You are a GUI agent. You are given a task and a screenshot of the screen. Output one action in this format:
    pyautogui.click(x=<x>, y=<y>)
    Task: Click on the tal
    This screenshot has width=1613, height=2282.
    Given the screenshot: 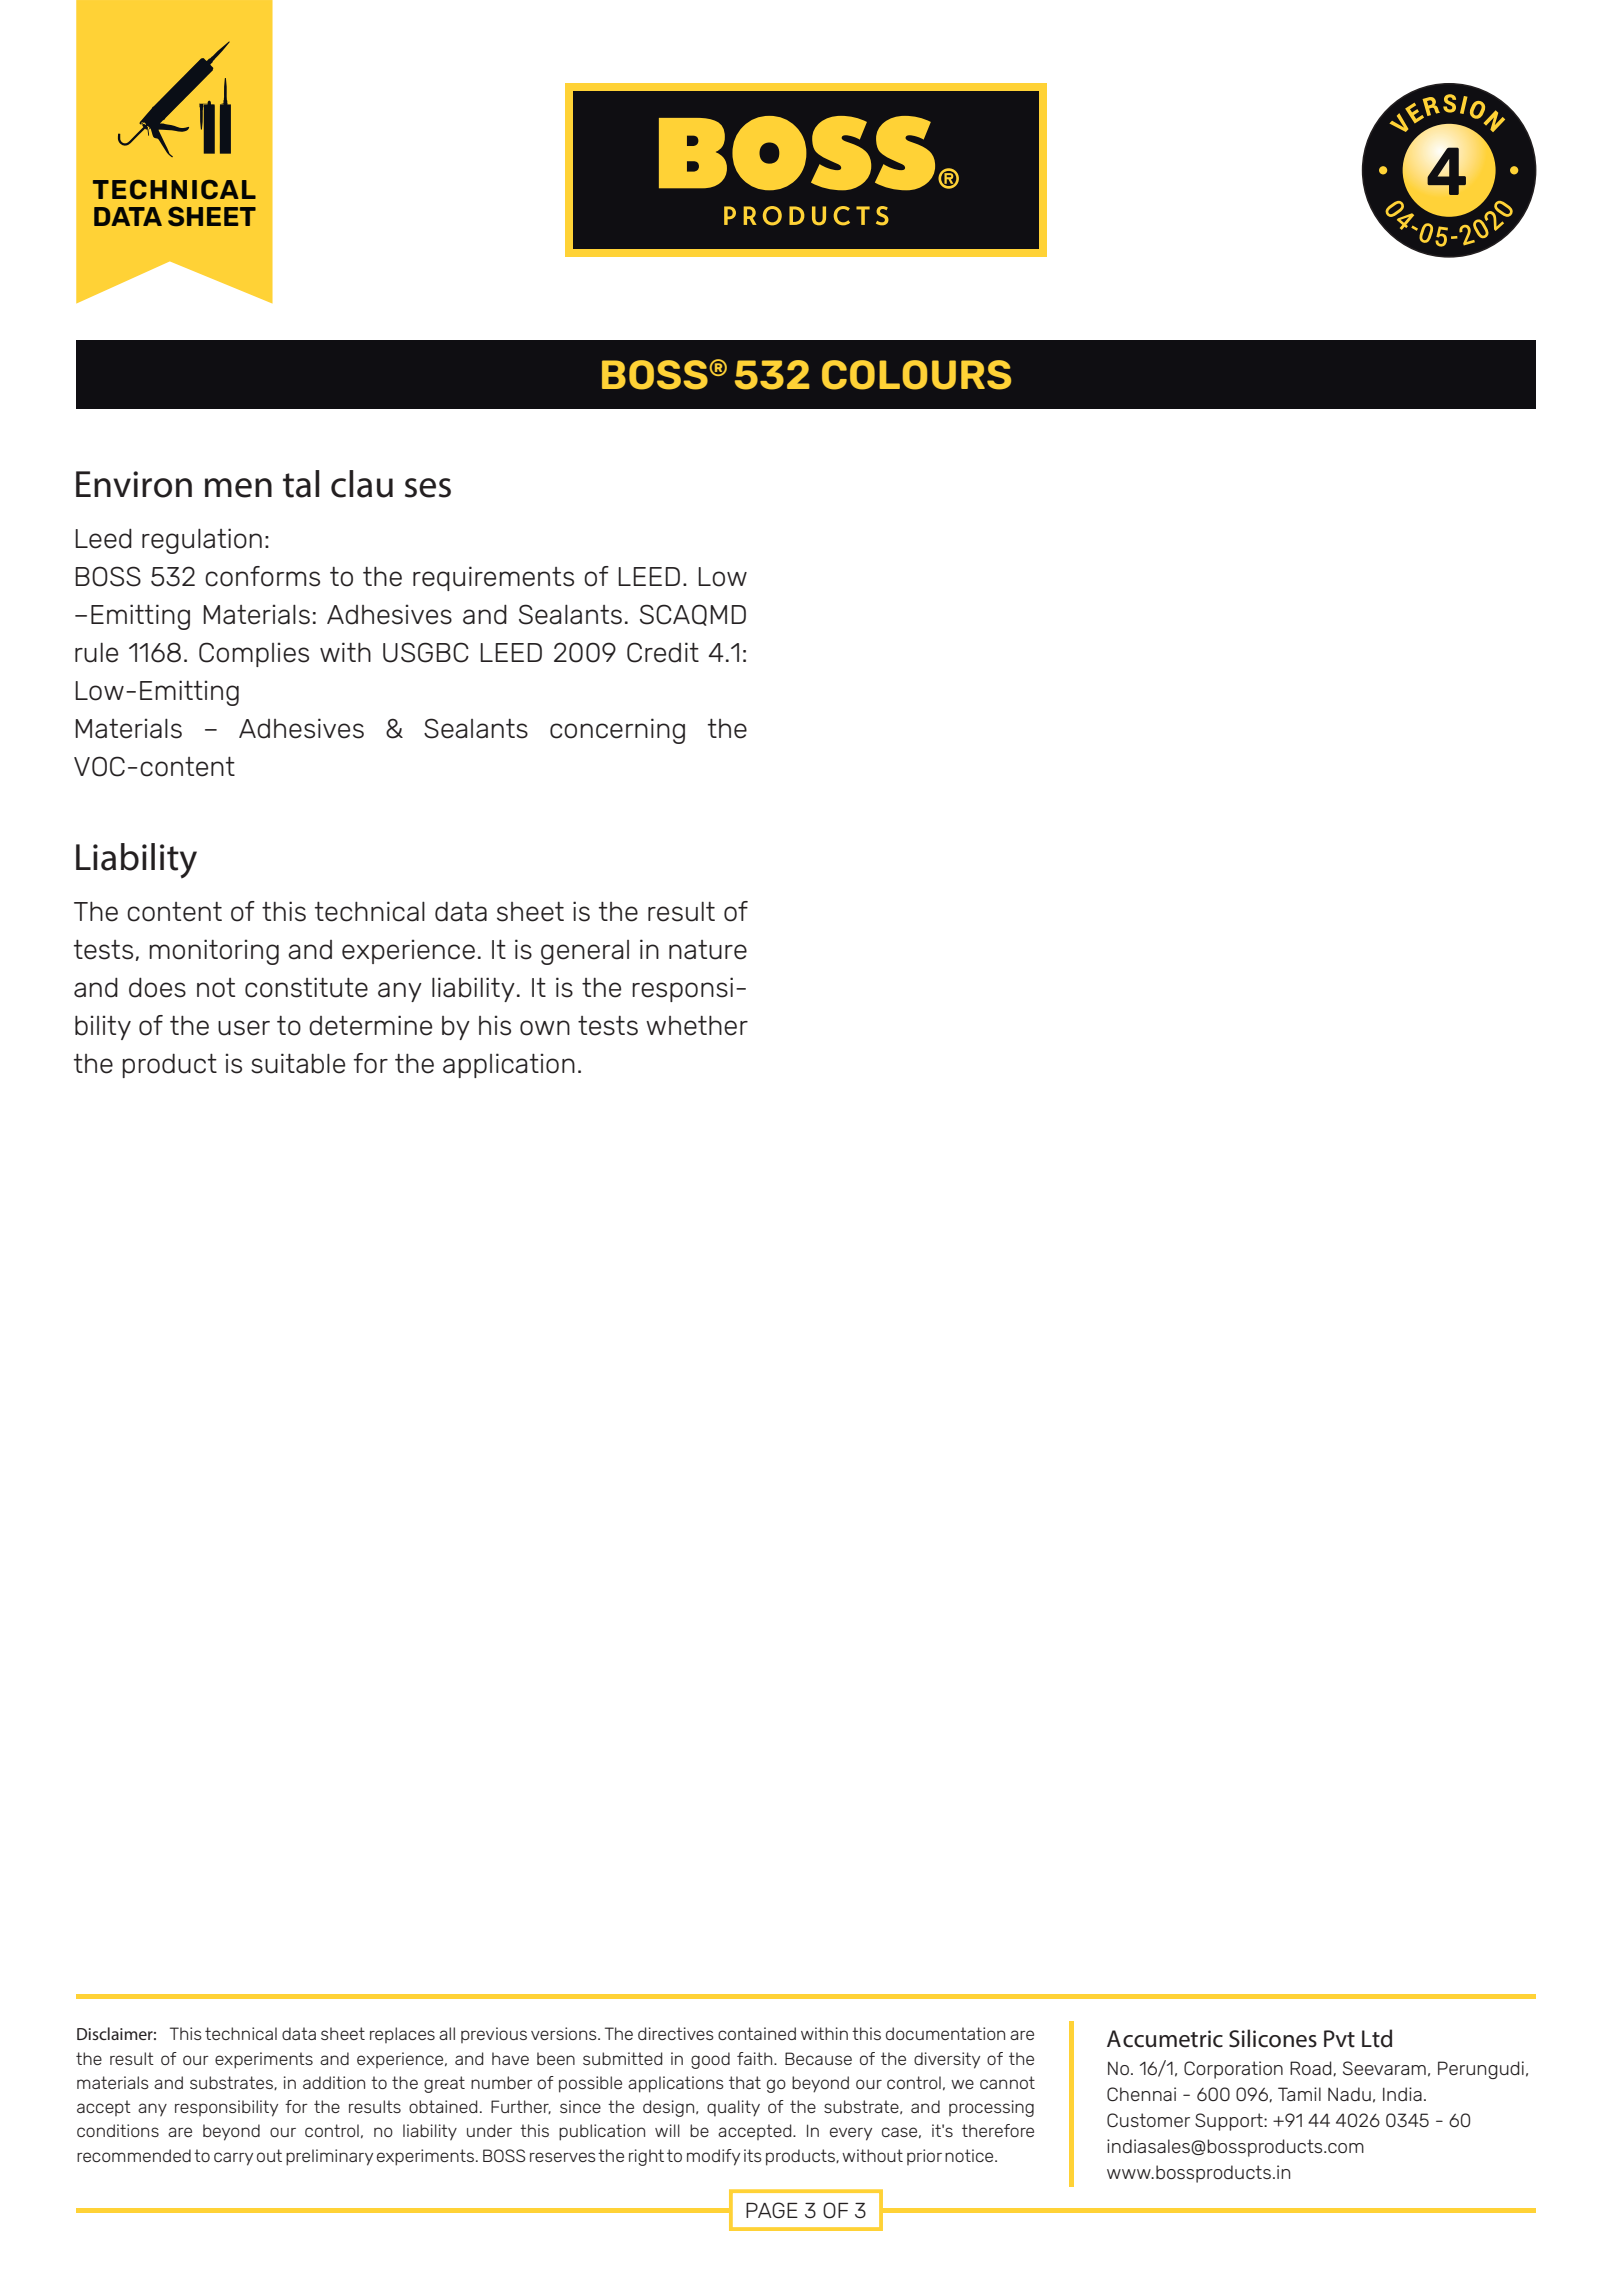 What is the action you would take?
    pyautogui.click(x=301, y=484)
